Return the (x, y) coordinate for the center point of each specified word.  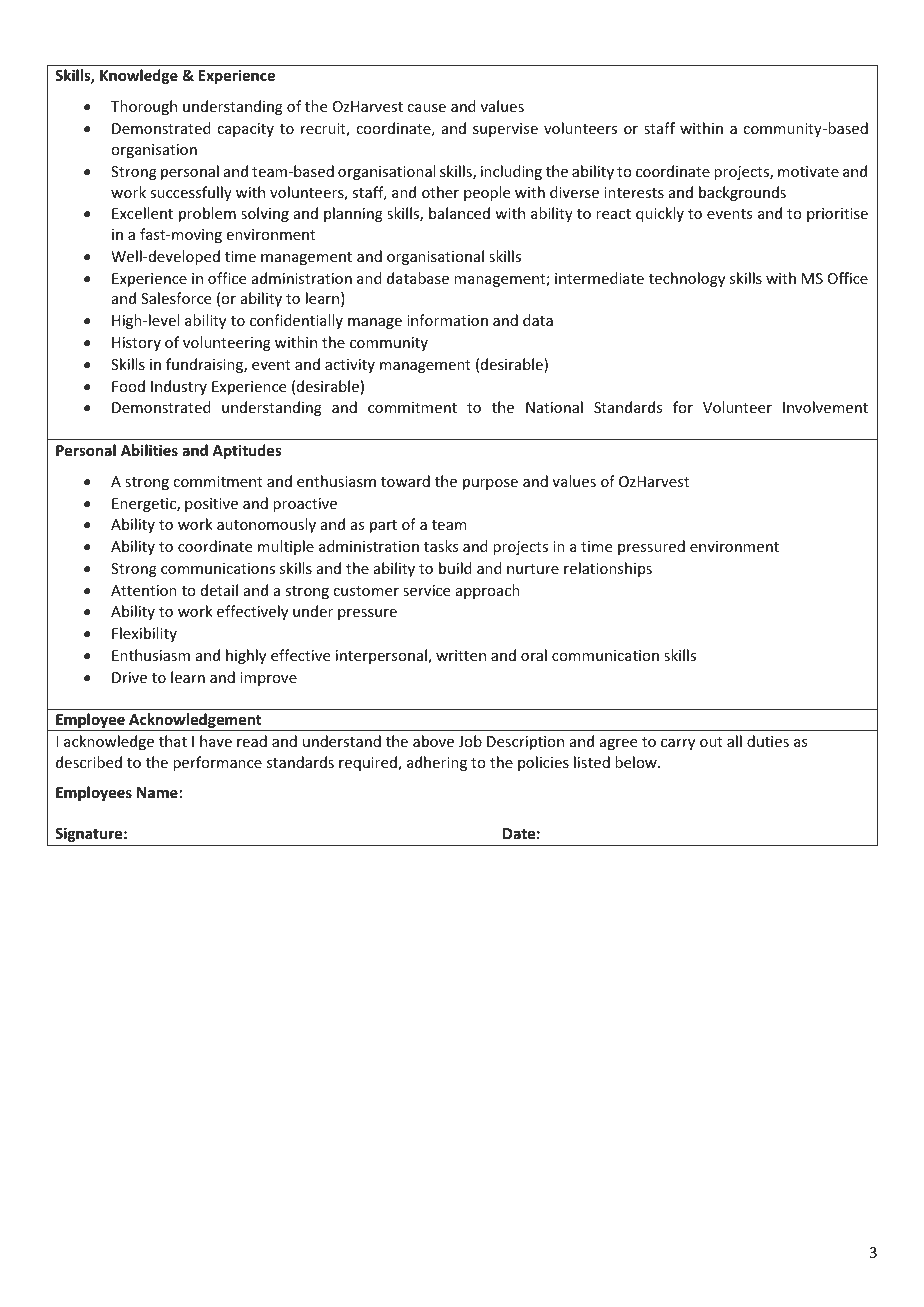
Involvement (825, 407)
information (447, 320)
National (554, 407)
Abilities (149, 450)
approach (488, 591)
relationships (608, 569)
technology (687, 279)
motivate (808, 171)
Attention (144, 590)
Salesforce (176, 298)
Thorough (144, 107)
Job (470, 741)
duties (768, 741)
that (173, 741)
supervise (505, 130)
